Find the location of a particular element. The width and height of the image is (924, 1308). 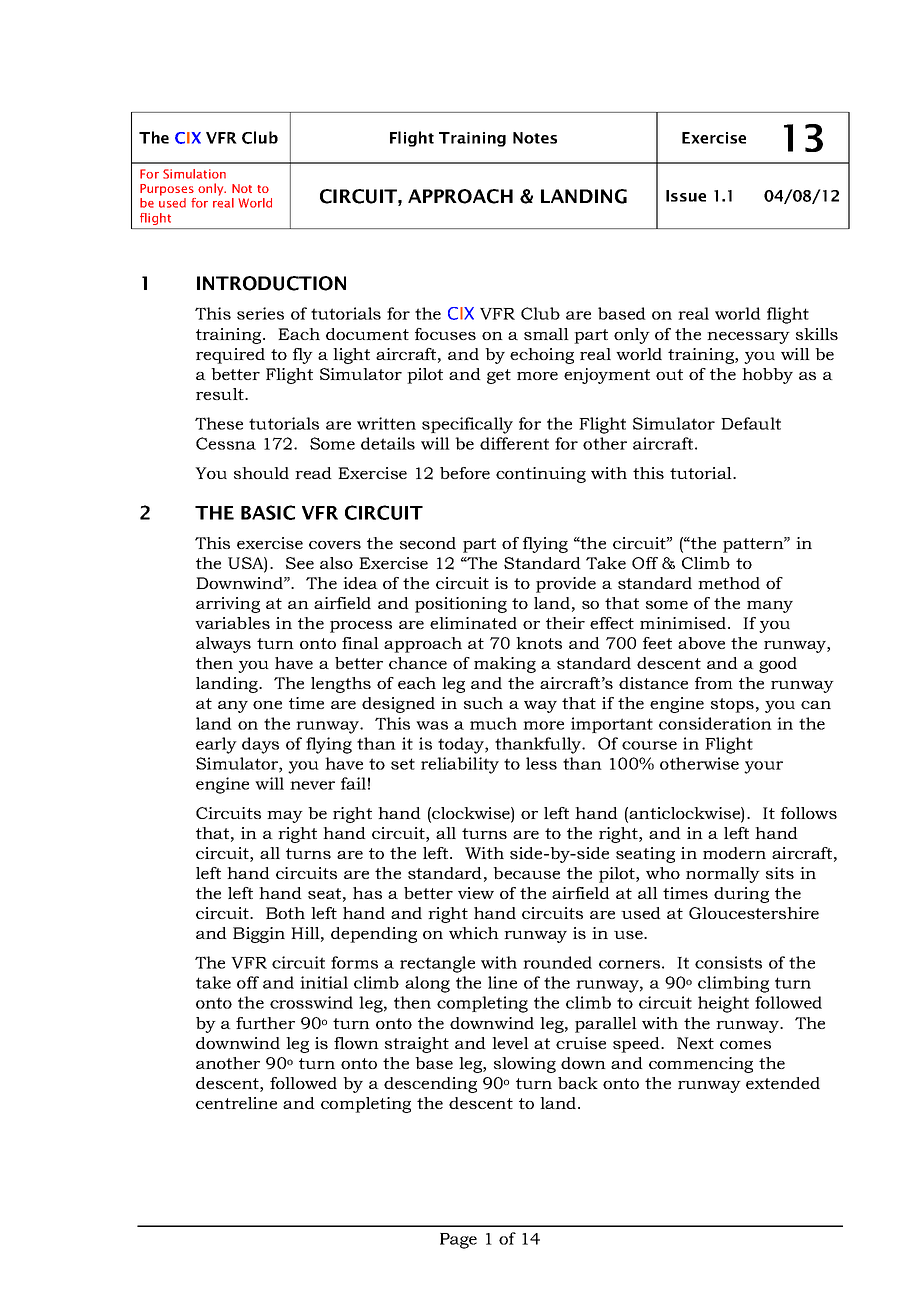

Page is located at coordinates (458, 1241).
